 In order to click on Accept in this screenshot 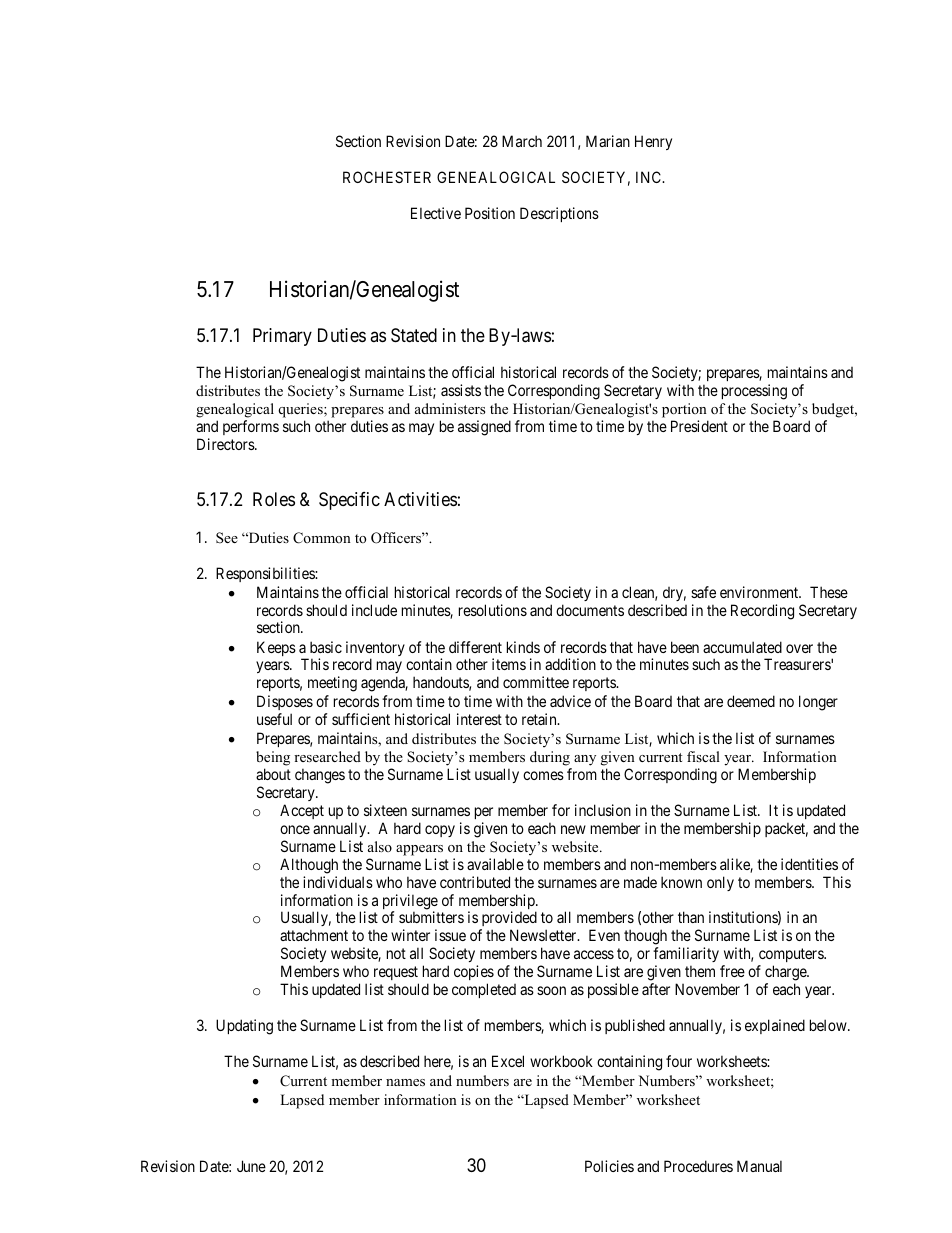, I will do `click(302, 811)`.
